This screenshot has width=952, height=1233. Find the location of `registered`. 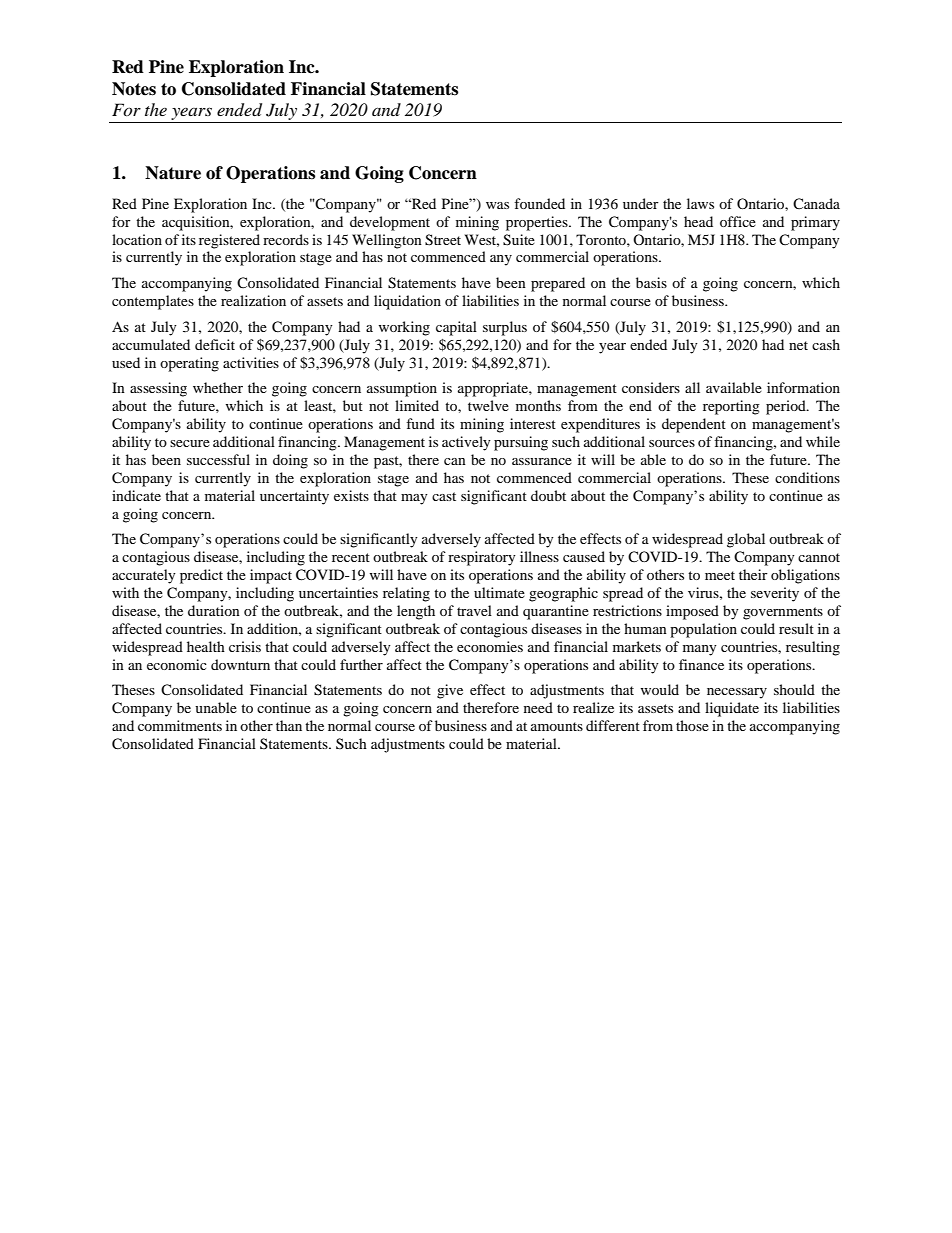

registered is located at coordinates (229, 241).
